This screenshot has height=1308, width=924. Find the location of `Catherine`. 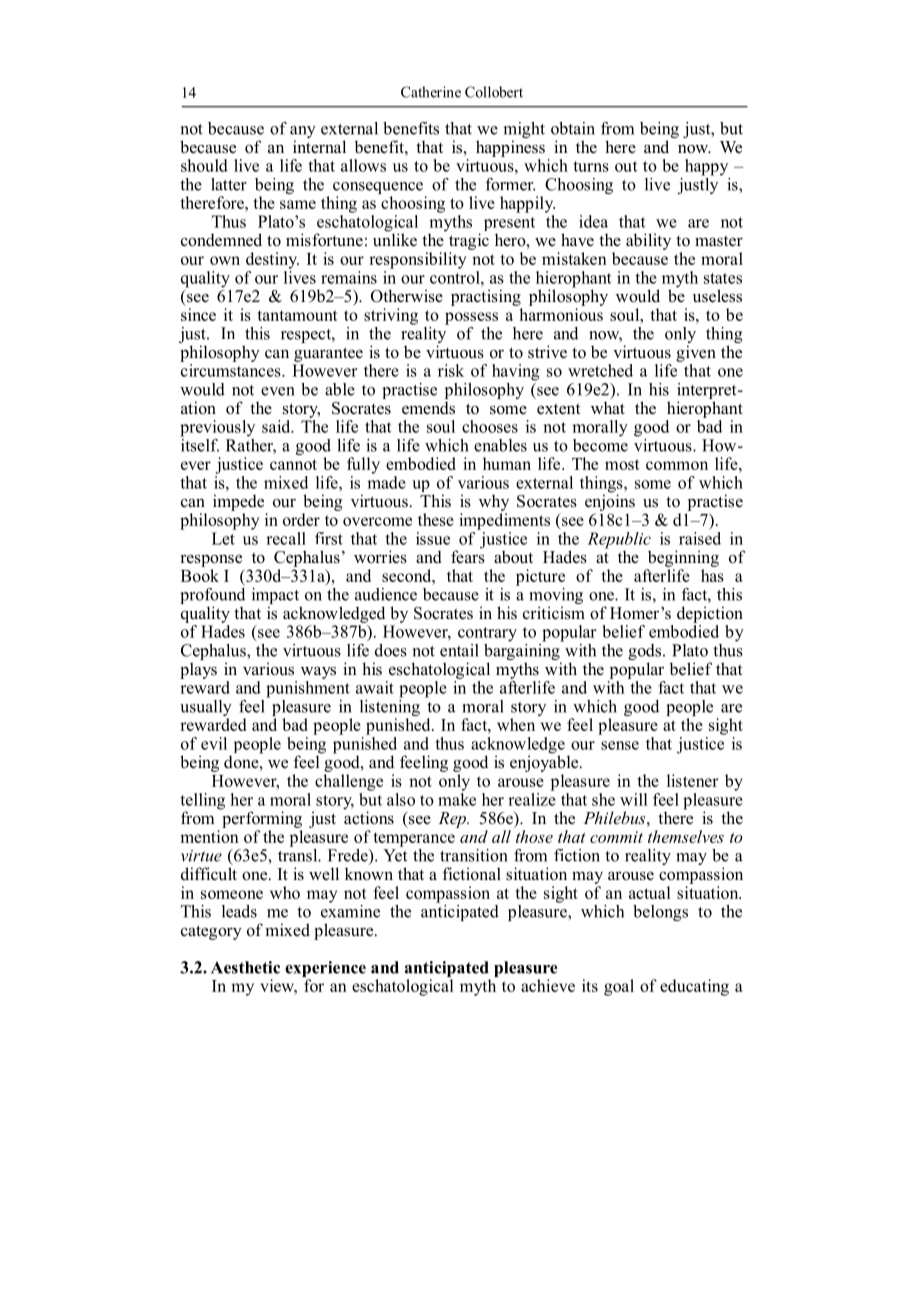

Catherine is located at coordinates (431, 92).
